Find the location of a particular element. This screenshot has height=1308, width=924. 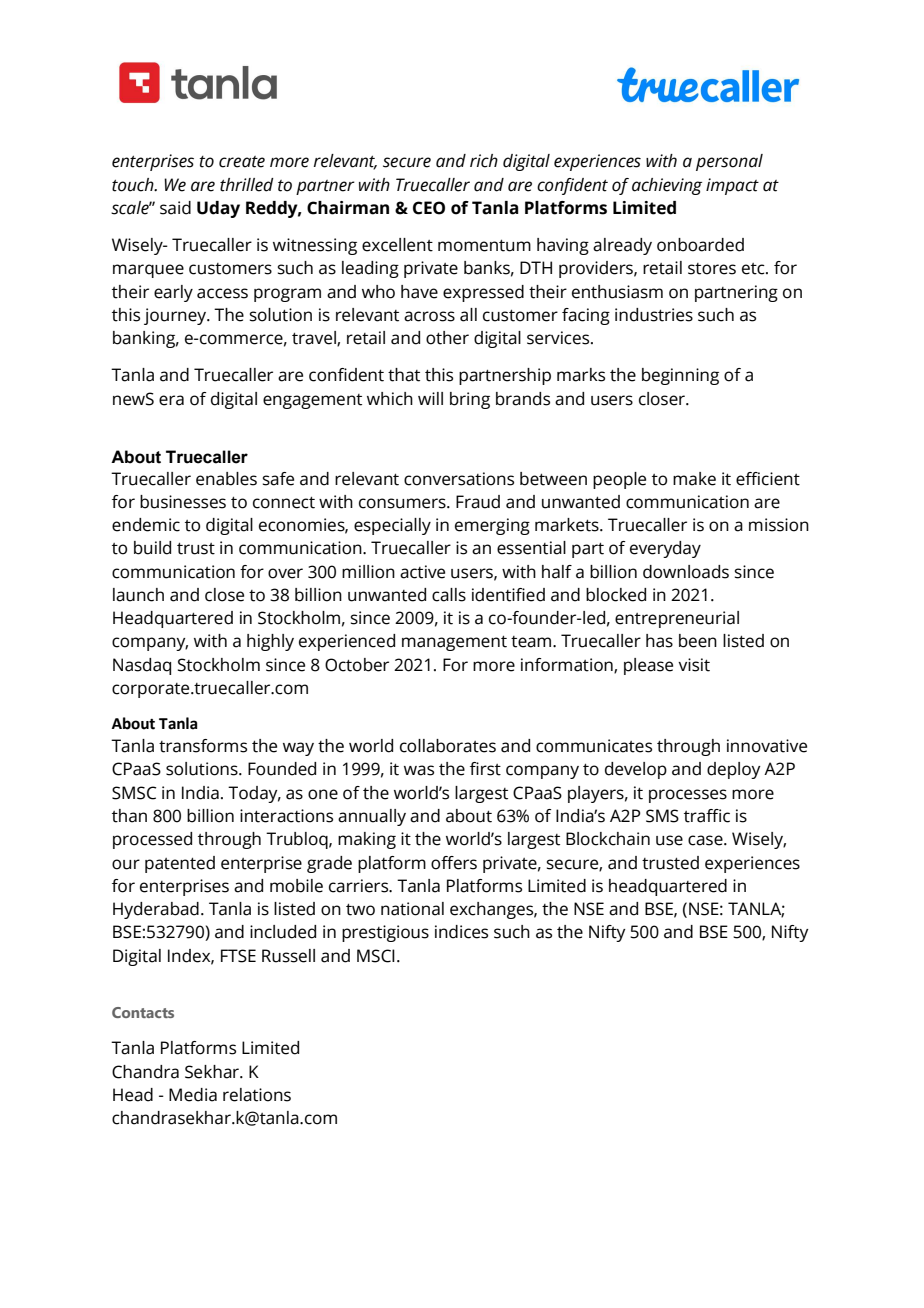

Uday is located at coordinates (218, 209).
